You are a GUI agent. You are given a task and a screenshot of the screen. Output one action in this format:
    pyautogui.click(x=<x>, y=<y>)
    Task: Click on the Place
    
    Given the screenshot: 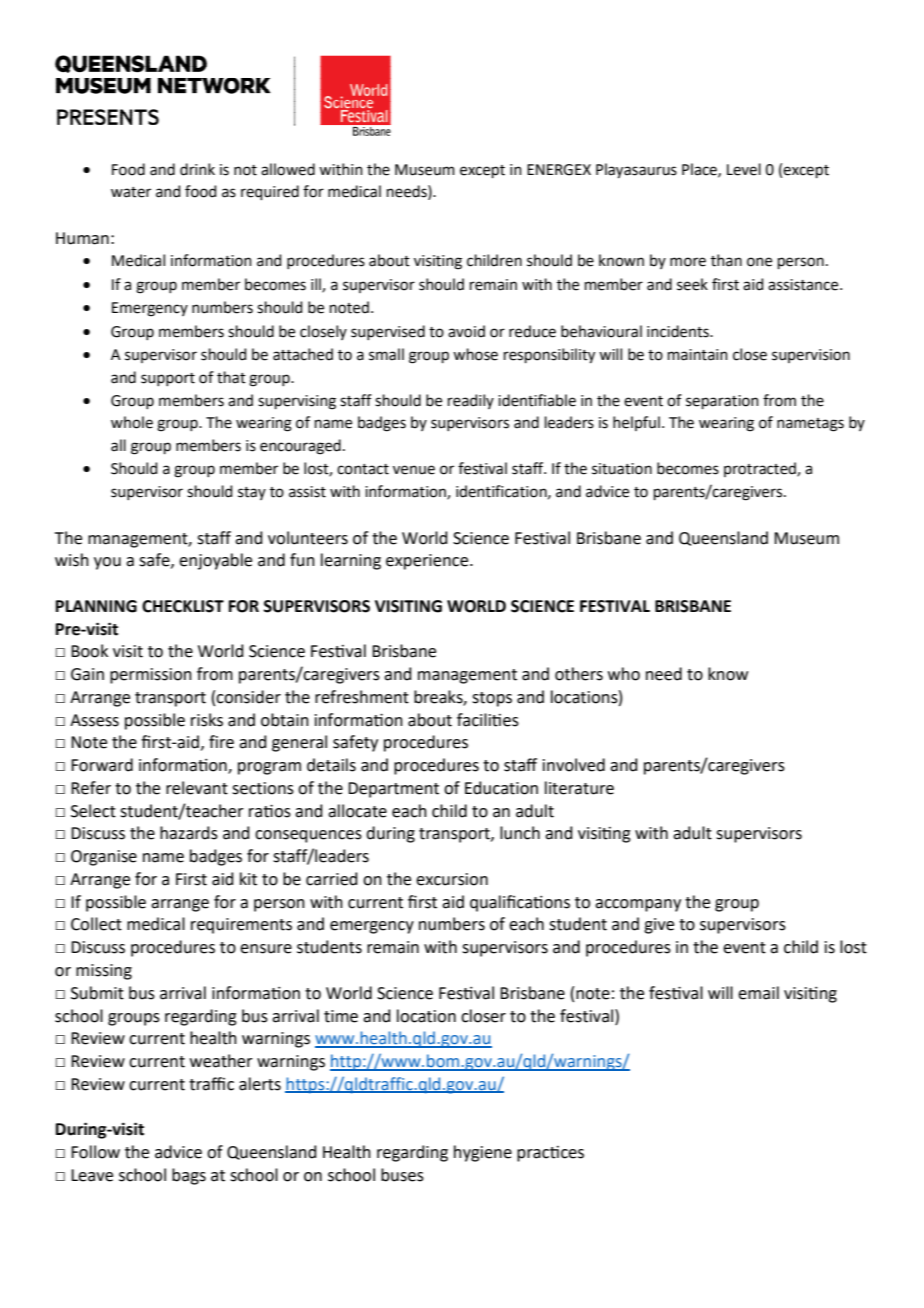 What is the action you would take?
    pyautogui.click(x=700, y=170)
